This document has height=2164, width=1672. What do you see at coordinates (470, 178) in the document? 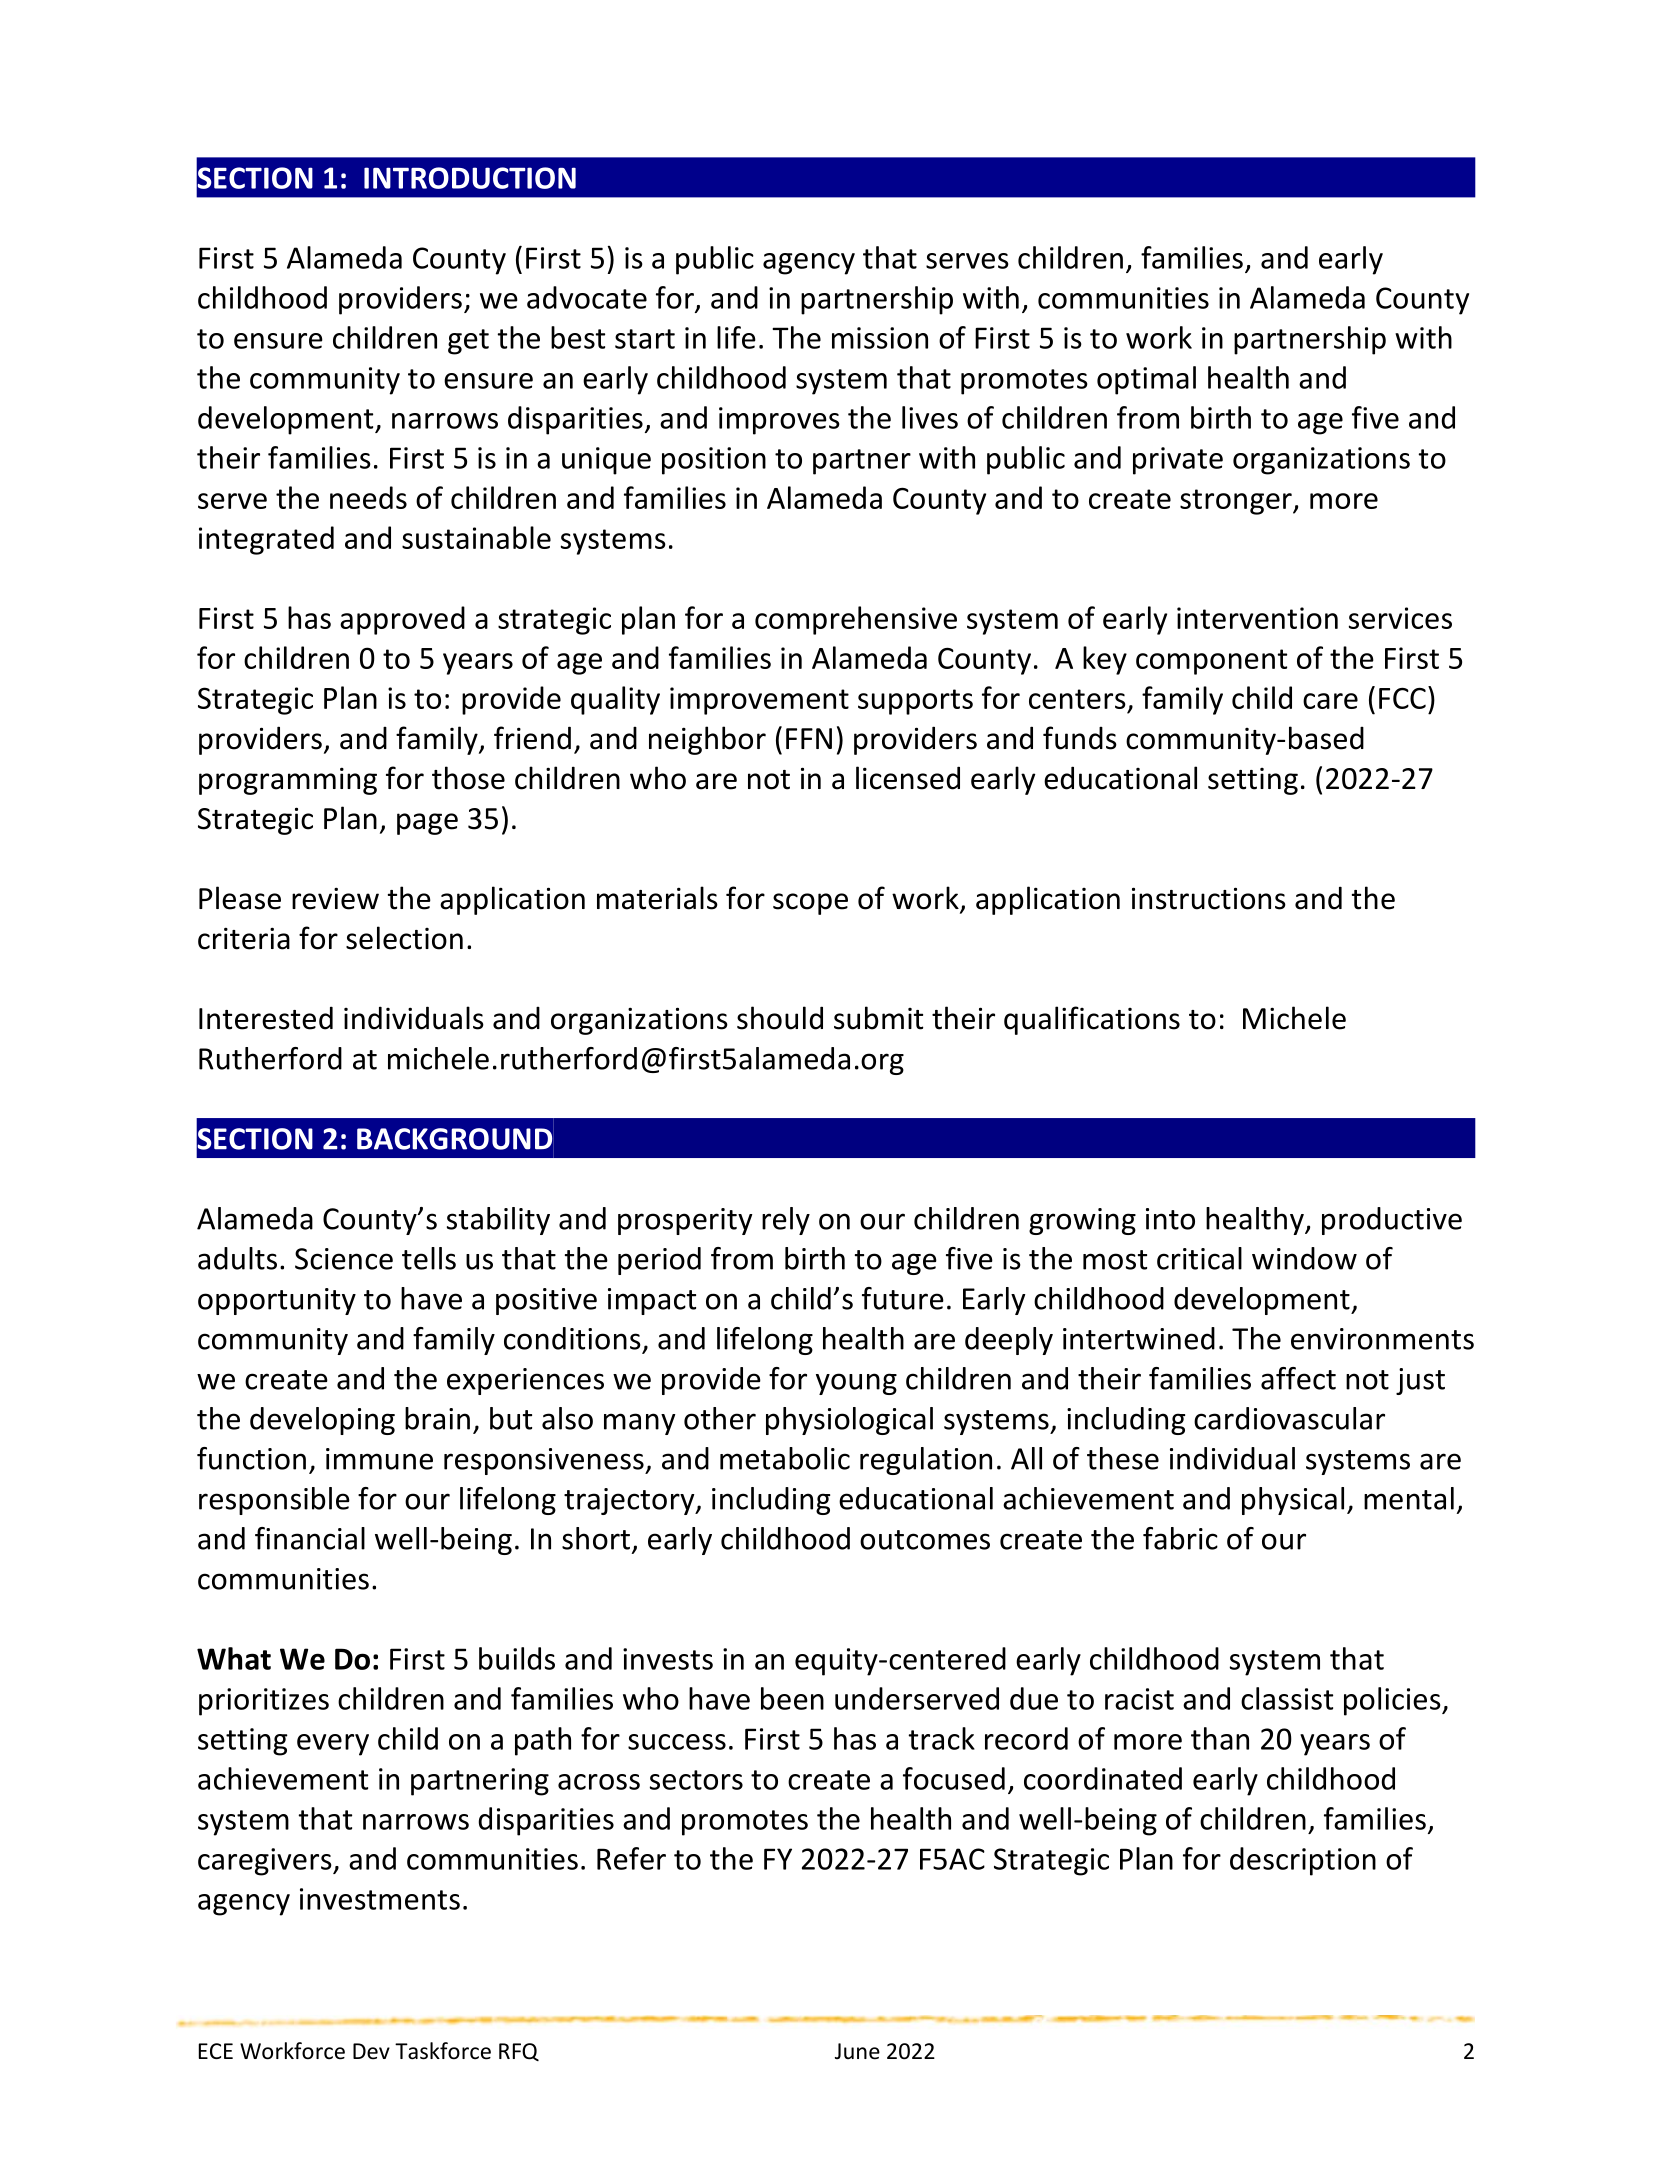
I see `INTRODUCTION` at bounding box center [470, 178].
